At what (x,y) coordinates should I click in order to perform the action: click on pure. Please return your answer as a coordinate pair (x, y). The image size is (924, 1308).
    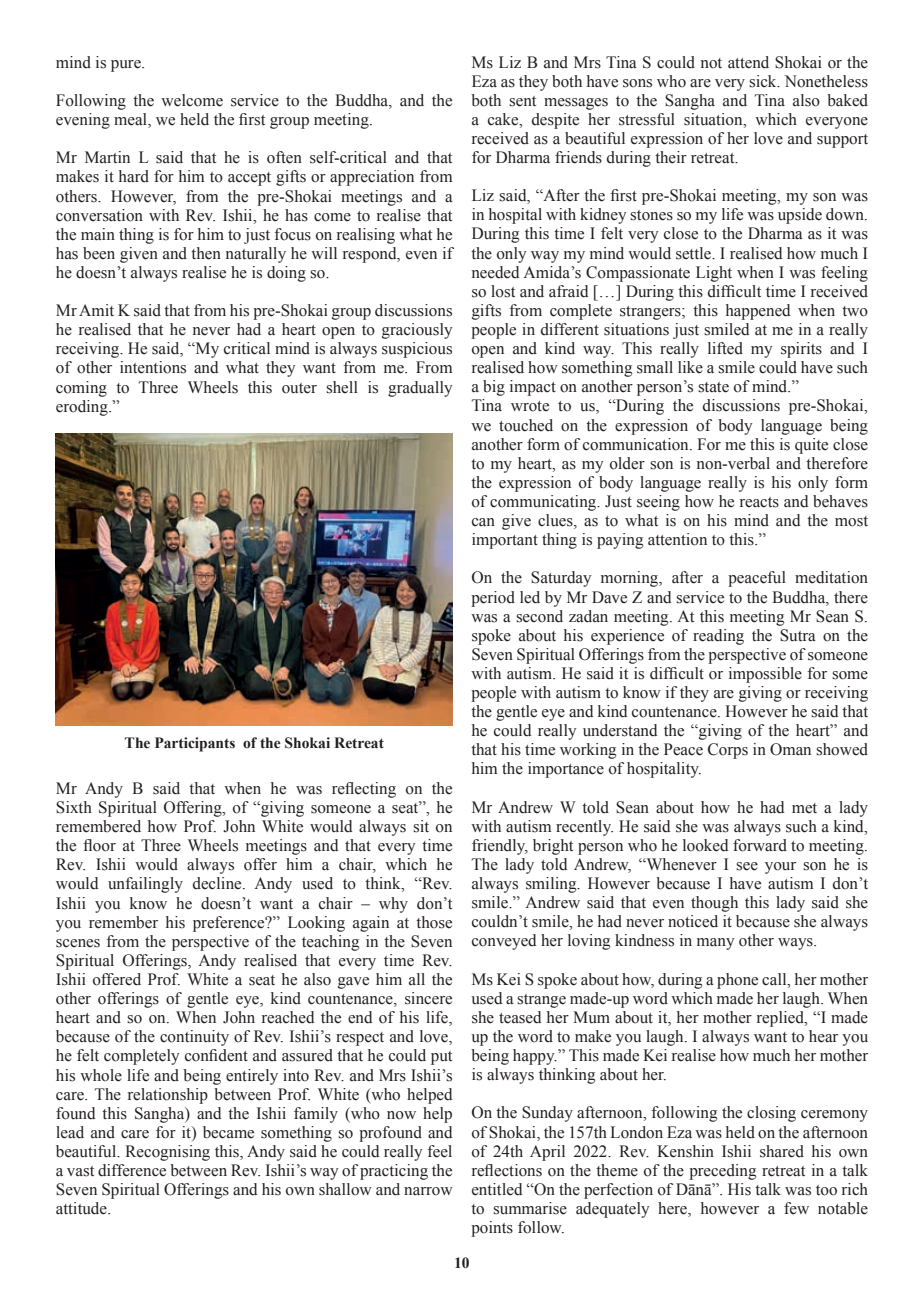
    Looking at the image, I should click on (127, 66).
